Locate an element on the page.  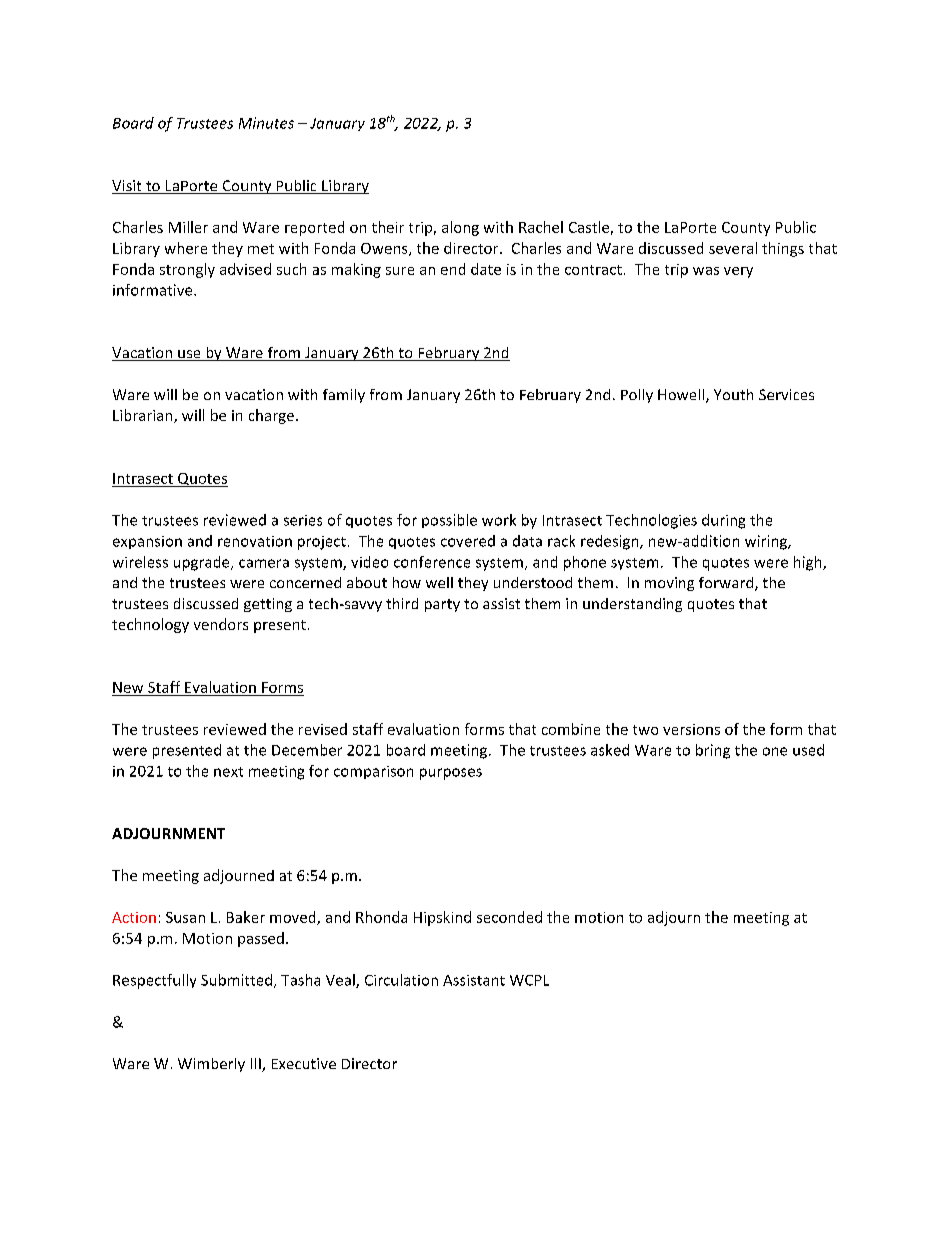
forward is located at coordinates (727, 584).
